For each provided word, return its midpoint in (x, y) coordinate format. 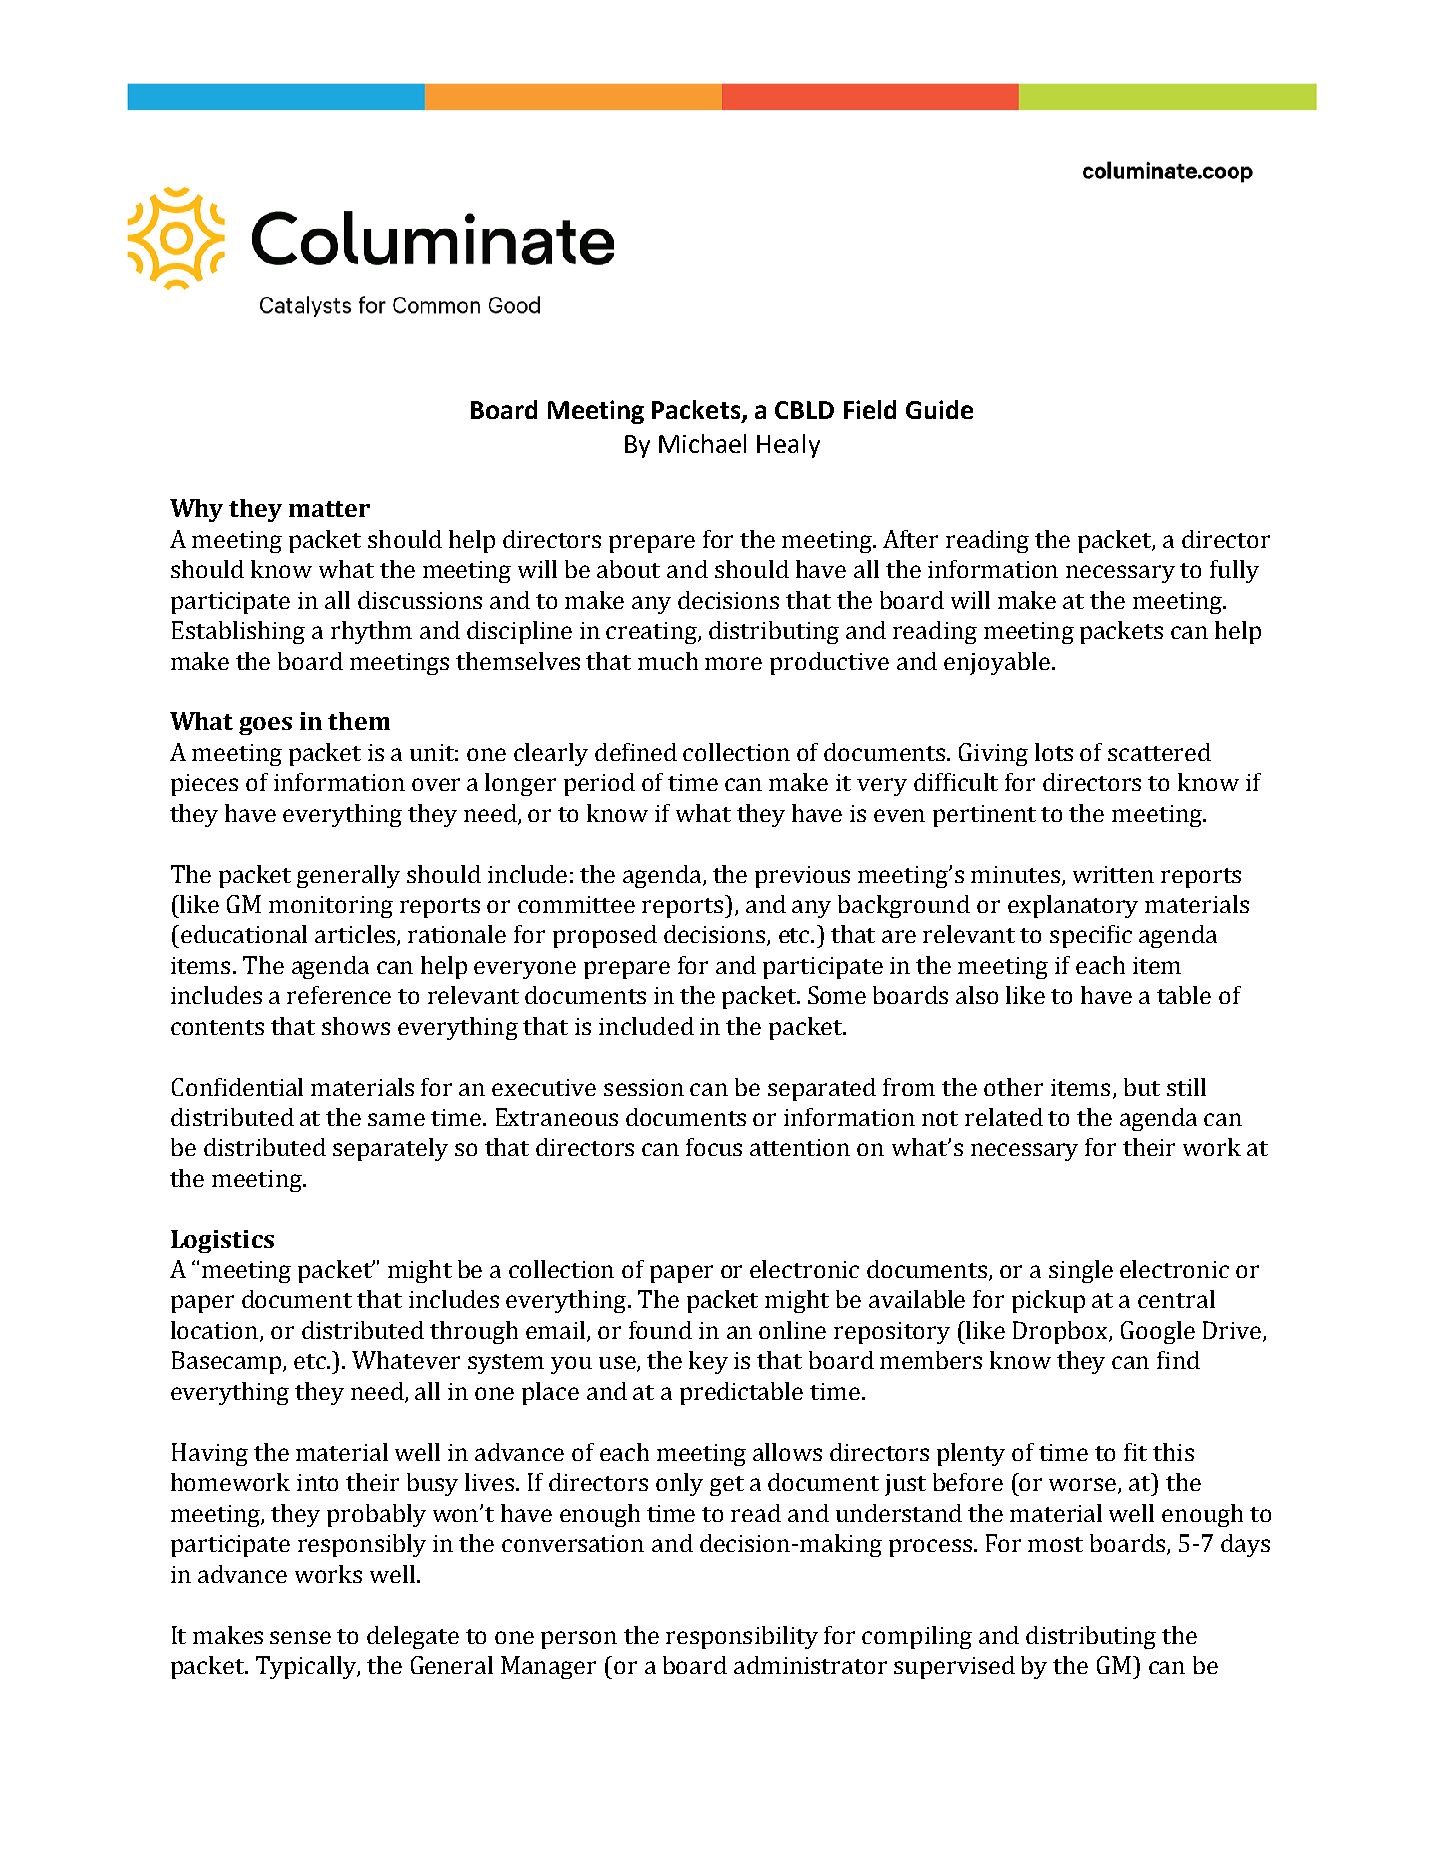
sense (300, 1637)
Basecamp (228, 1362)
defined (636, 752)
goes (265, 726)
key (708, 1362)
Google (1158, 1332)
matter (329, 509)
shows (356, 1026)
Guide (939, 409)
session (644, 1087)
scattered (1159, 752)
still (1186, 1087)
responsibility (742, 1637)
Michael (702, 443)
